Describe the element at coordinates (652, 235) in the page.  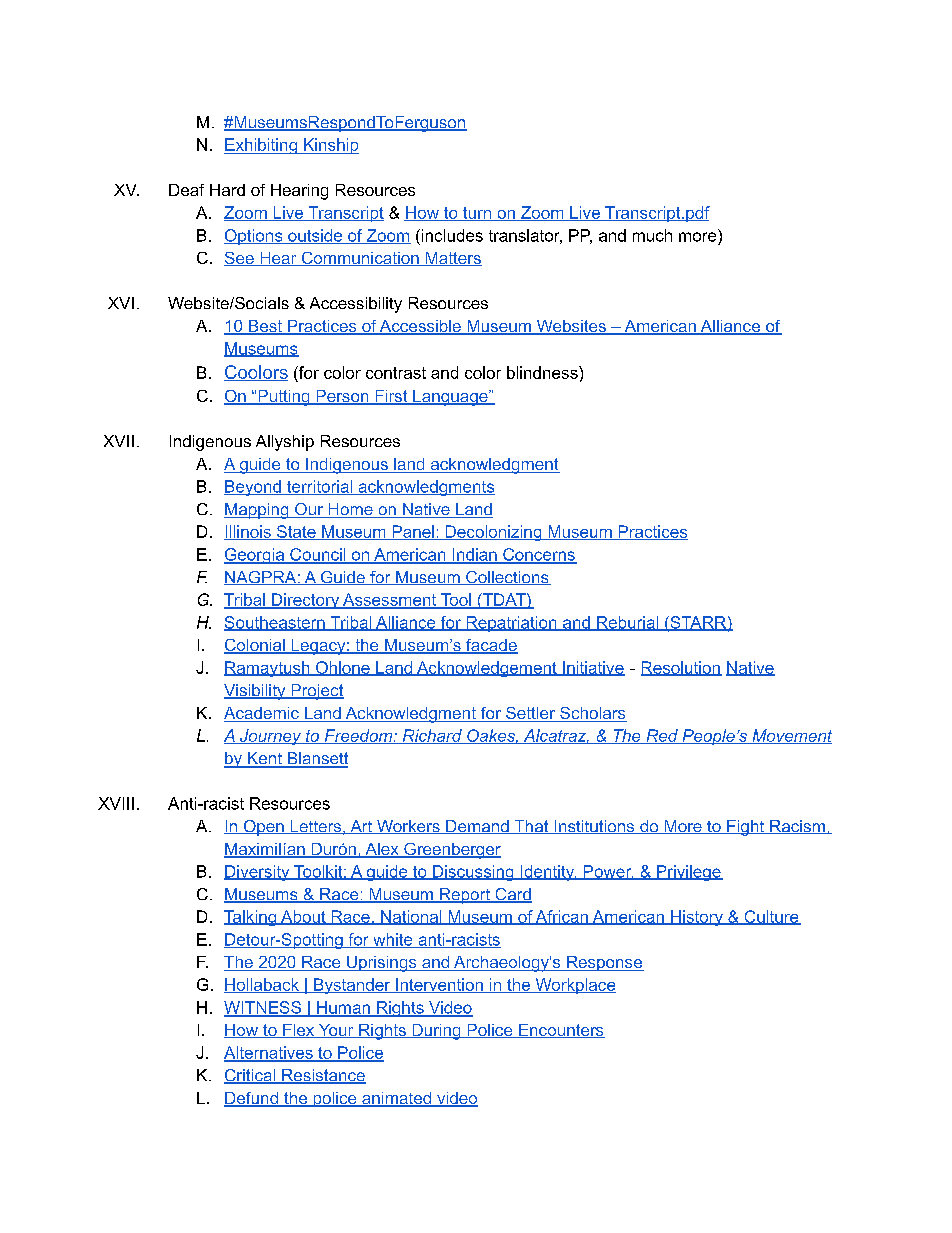
I see `much` at that location.
